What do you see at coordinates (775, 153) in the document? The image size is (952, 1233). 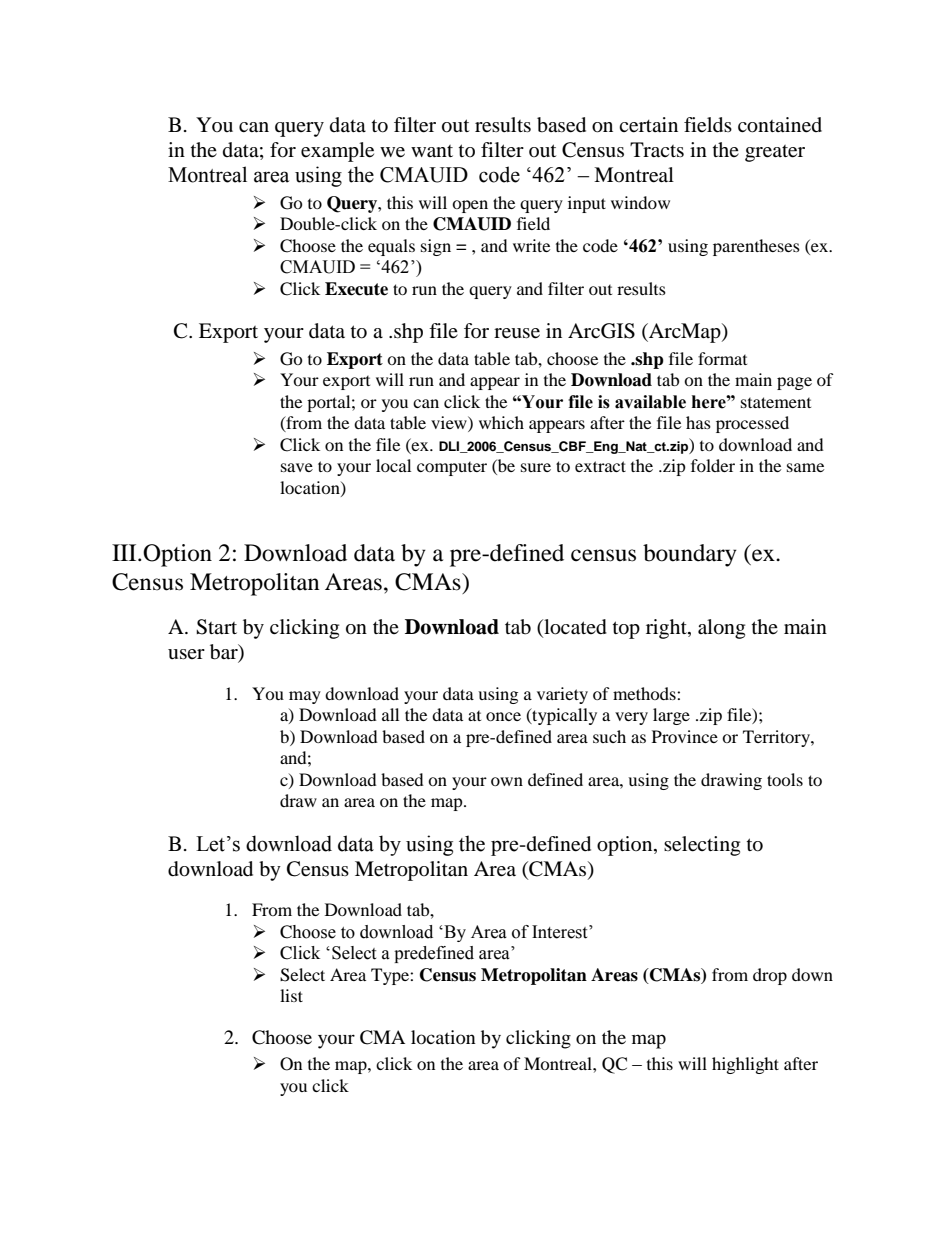 I see `greater` at bounding box center [775, 153].
